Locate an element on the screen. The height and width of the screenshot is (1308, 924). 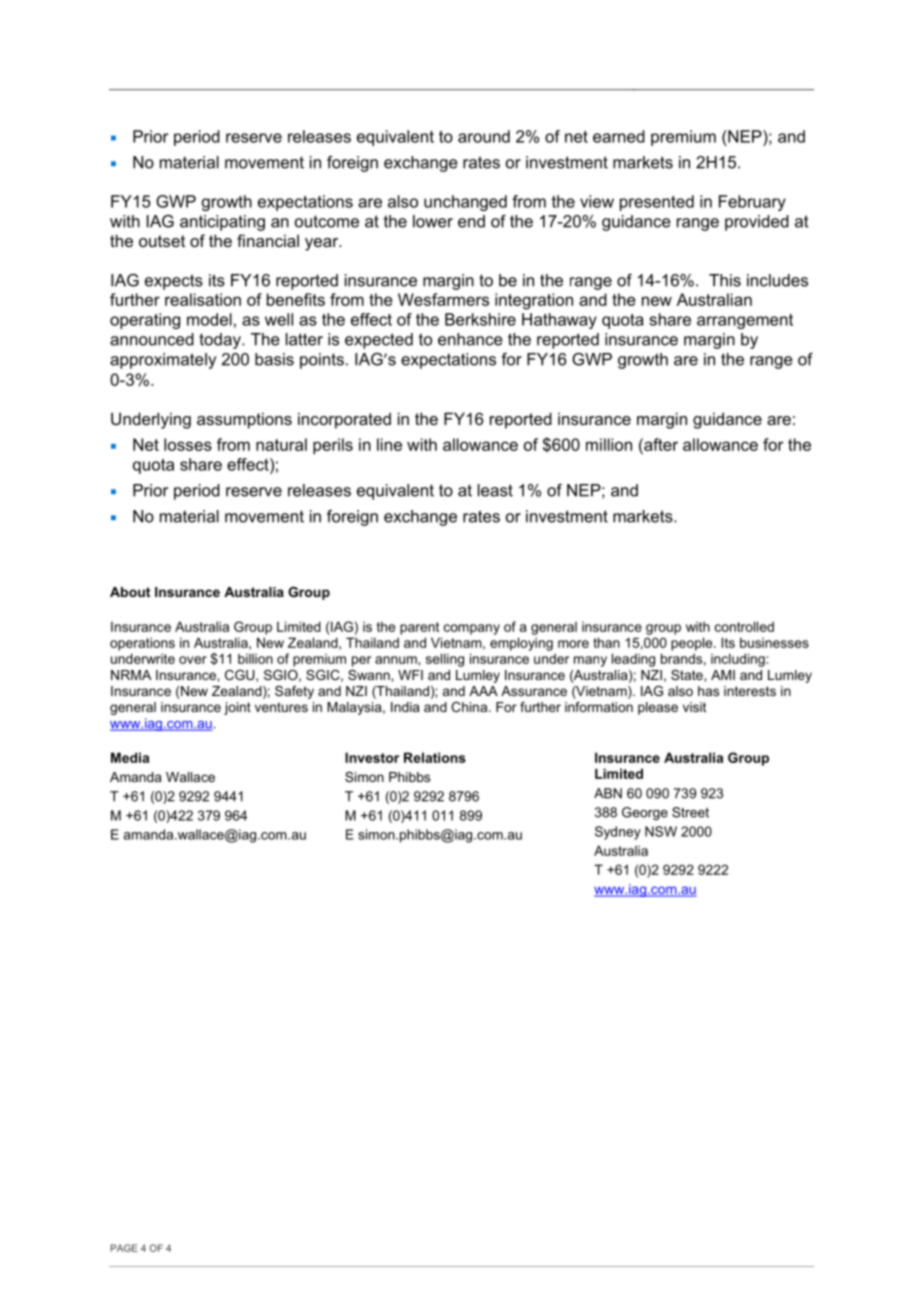
Media is located at coordinates (130, 757).
